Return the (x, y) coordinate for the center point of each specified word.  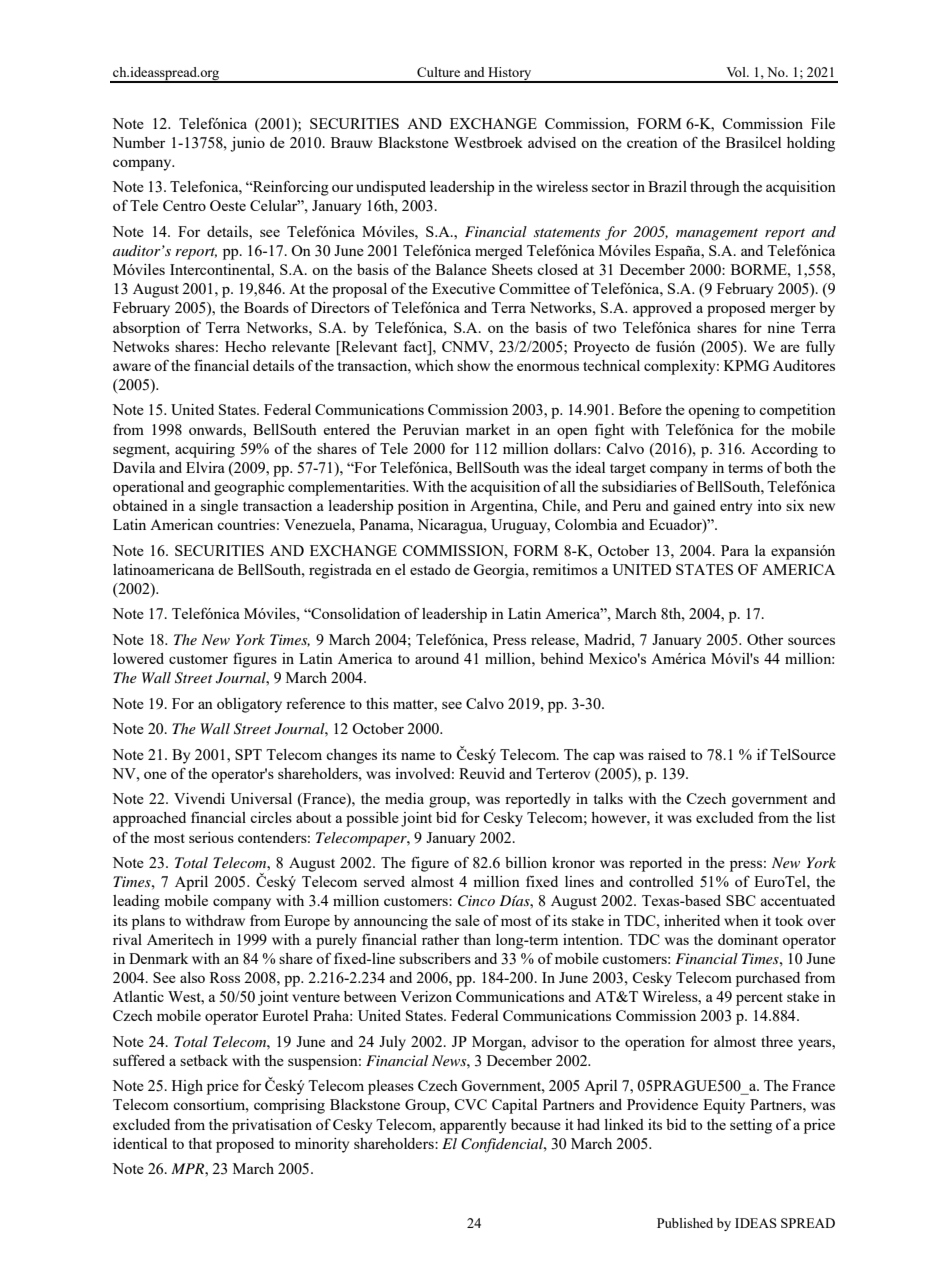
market (488, 429)
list (825, 817)
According (784, 450)
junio (247, 144)
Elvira (205, 467)
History (510, 75)
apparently (473, 1126)
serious (211, 837)
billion (526, 862)
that (200, 1143)
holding (811, 144)
